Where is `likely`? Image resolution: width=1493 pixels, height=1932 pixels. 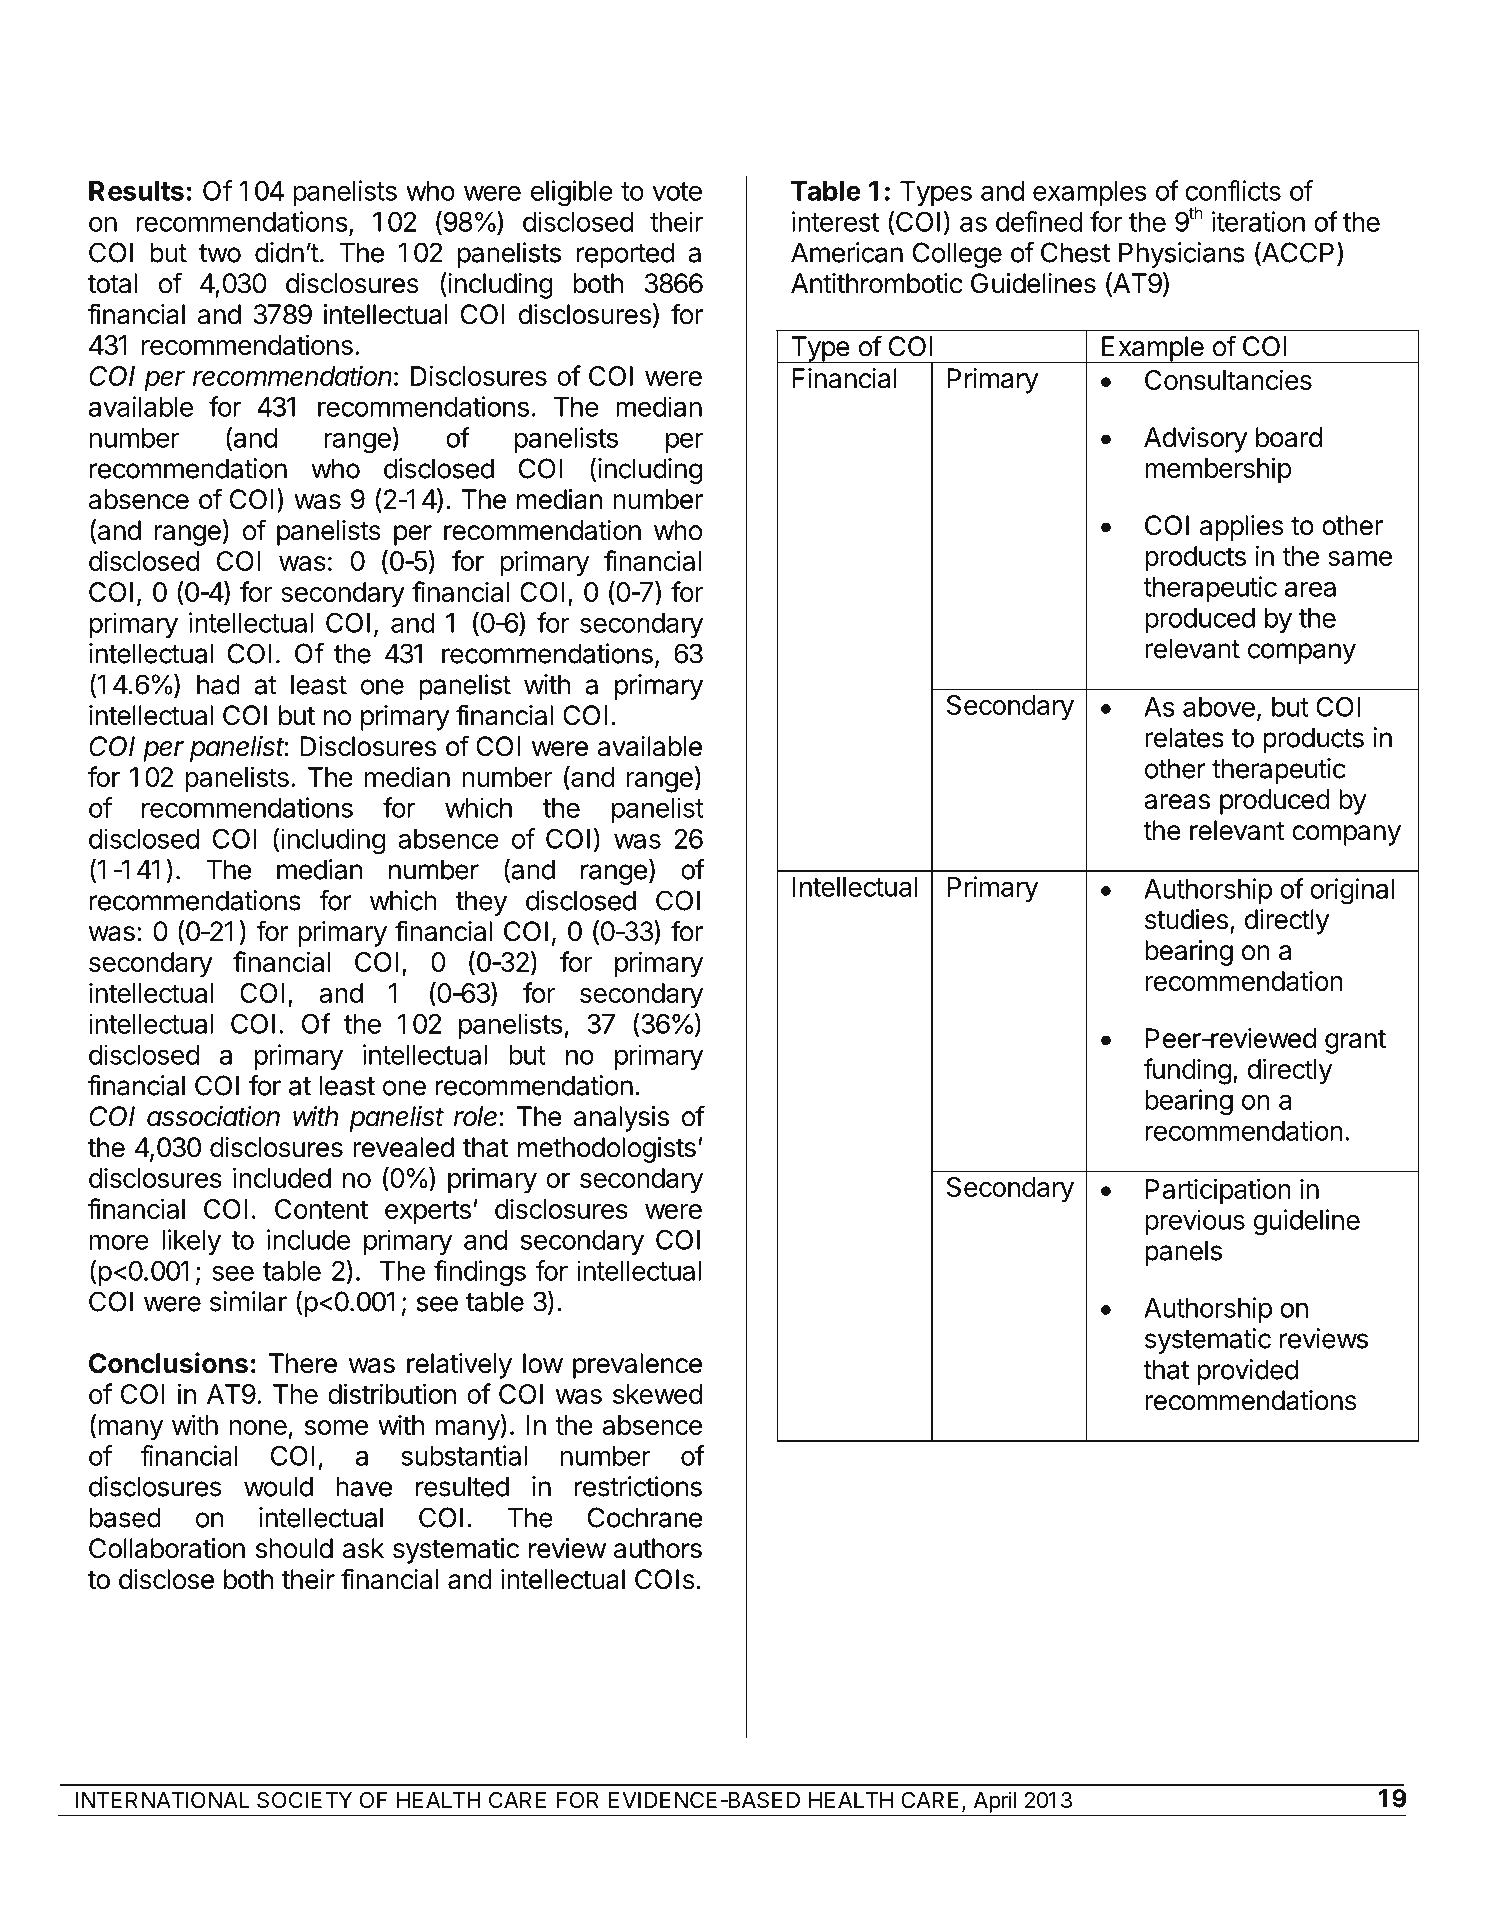
likely is located at coordinates (191, 1242).
